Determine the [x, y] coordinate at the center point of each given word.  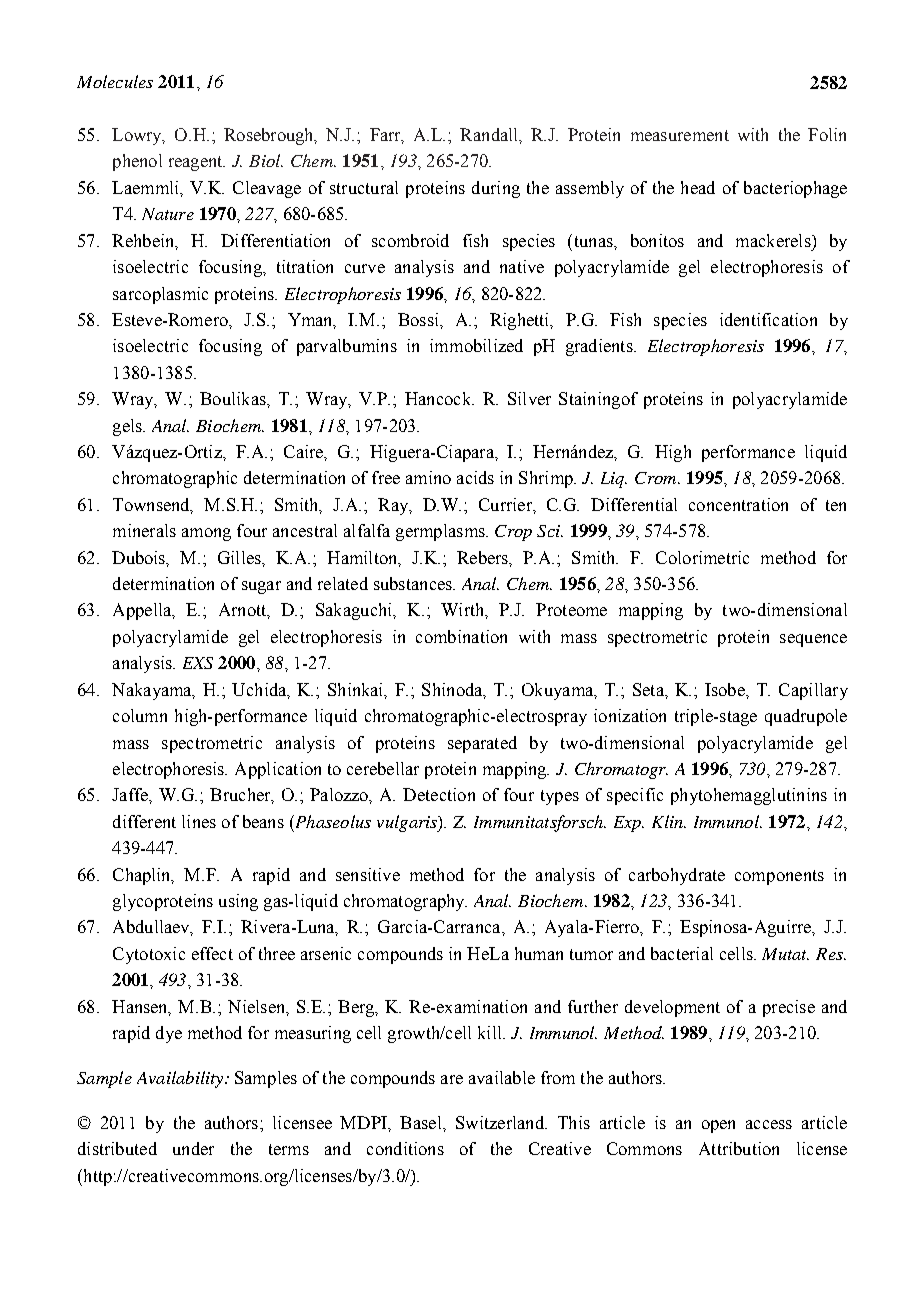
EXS [198, 663]
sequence [813, 640]
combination [461, 636]
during [496, 189]
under [193, 1148]
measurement [680, 135]
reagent [197, 163]
